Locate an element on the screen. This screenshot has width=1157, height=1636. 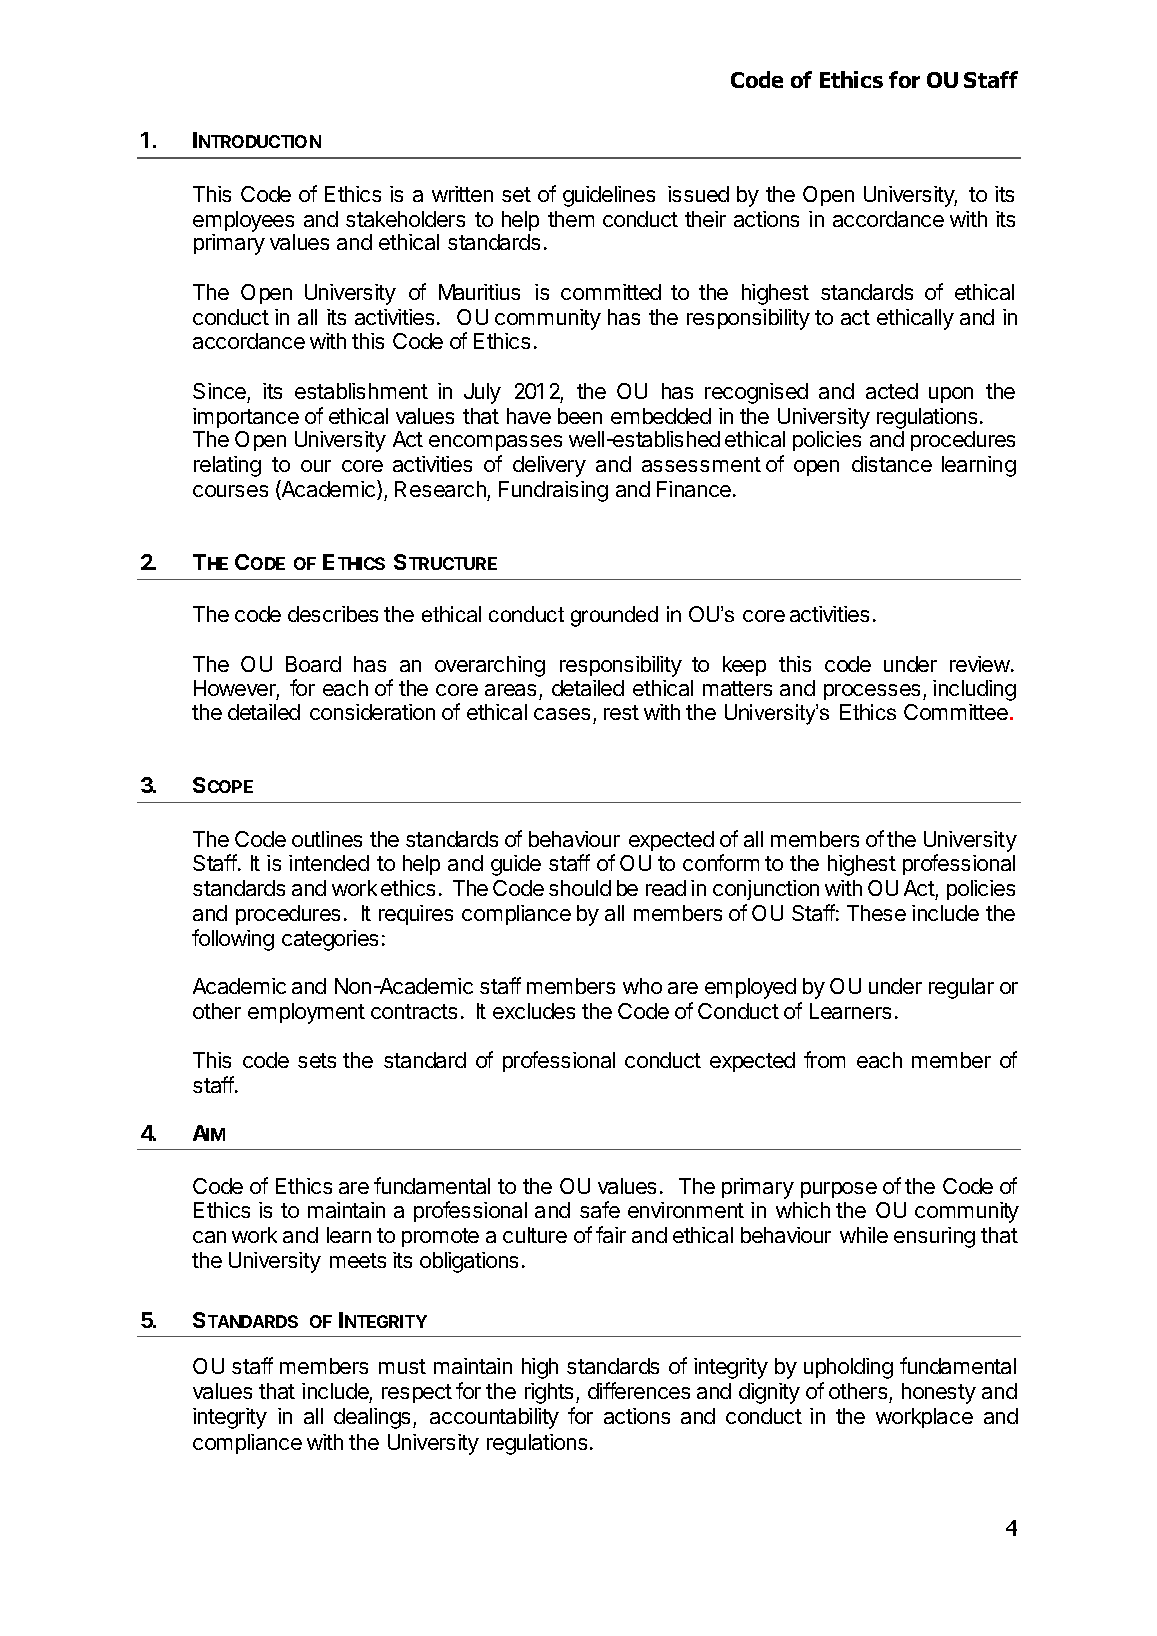
describes is located at coordinates (333, 614).
